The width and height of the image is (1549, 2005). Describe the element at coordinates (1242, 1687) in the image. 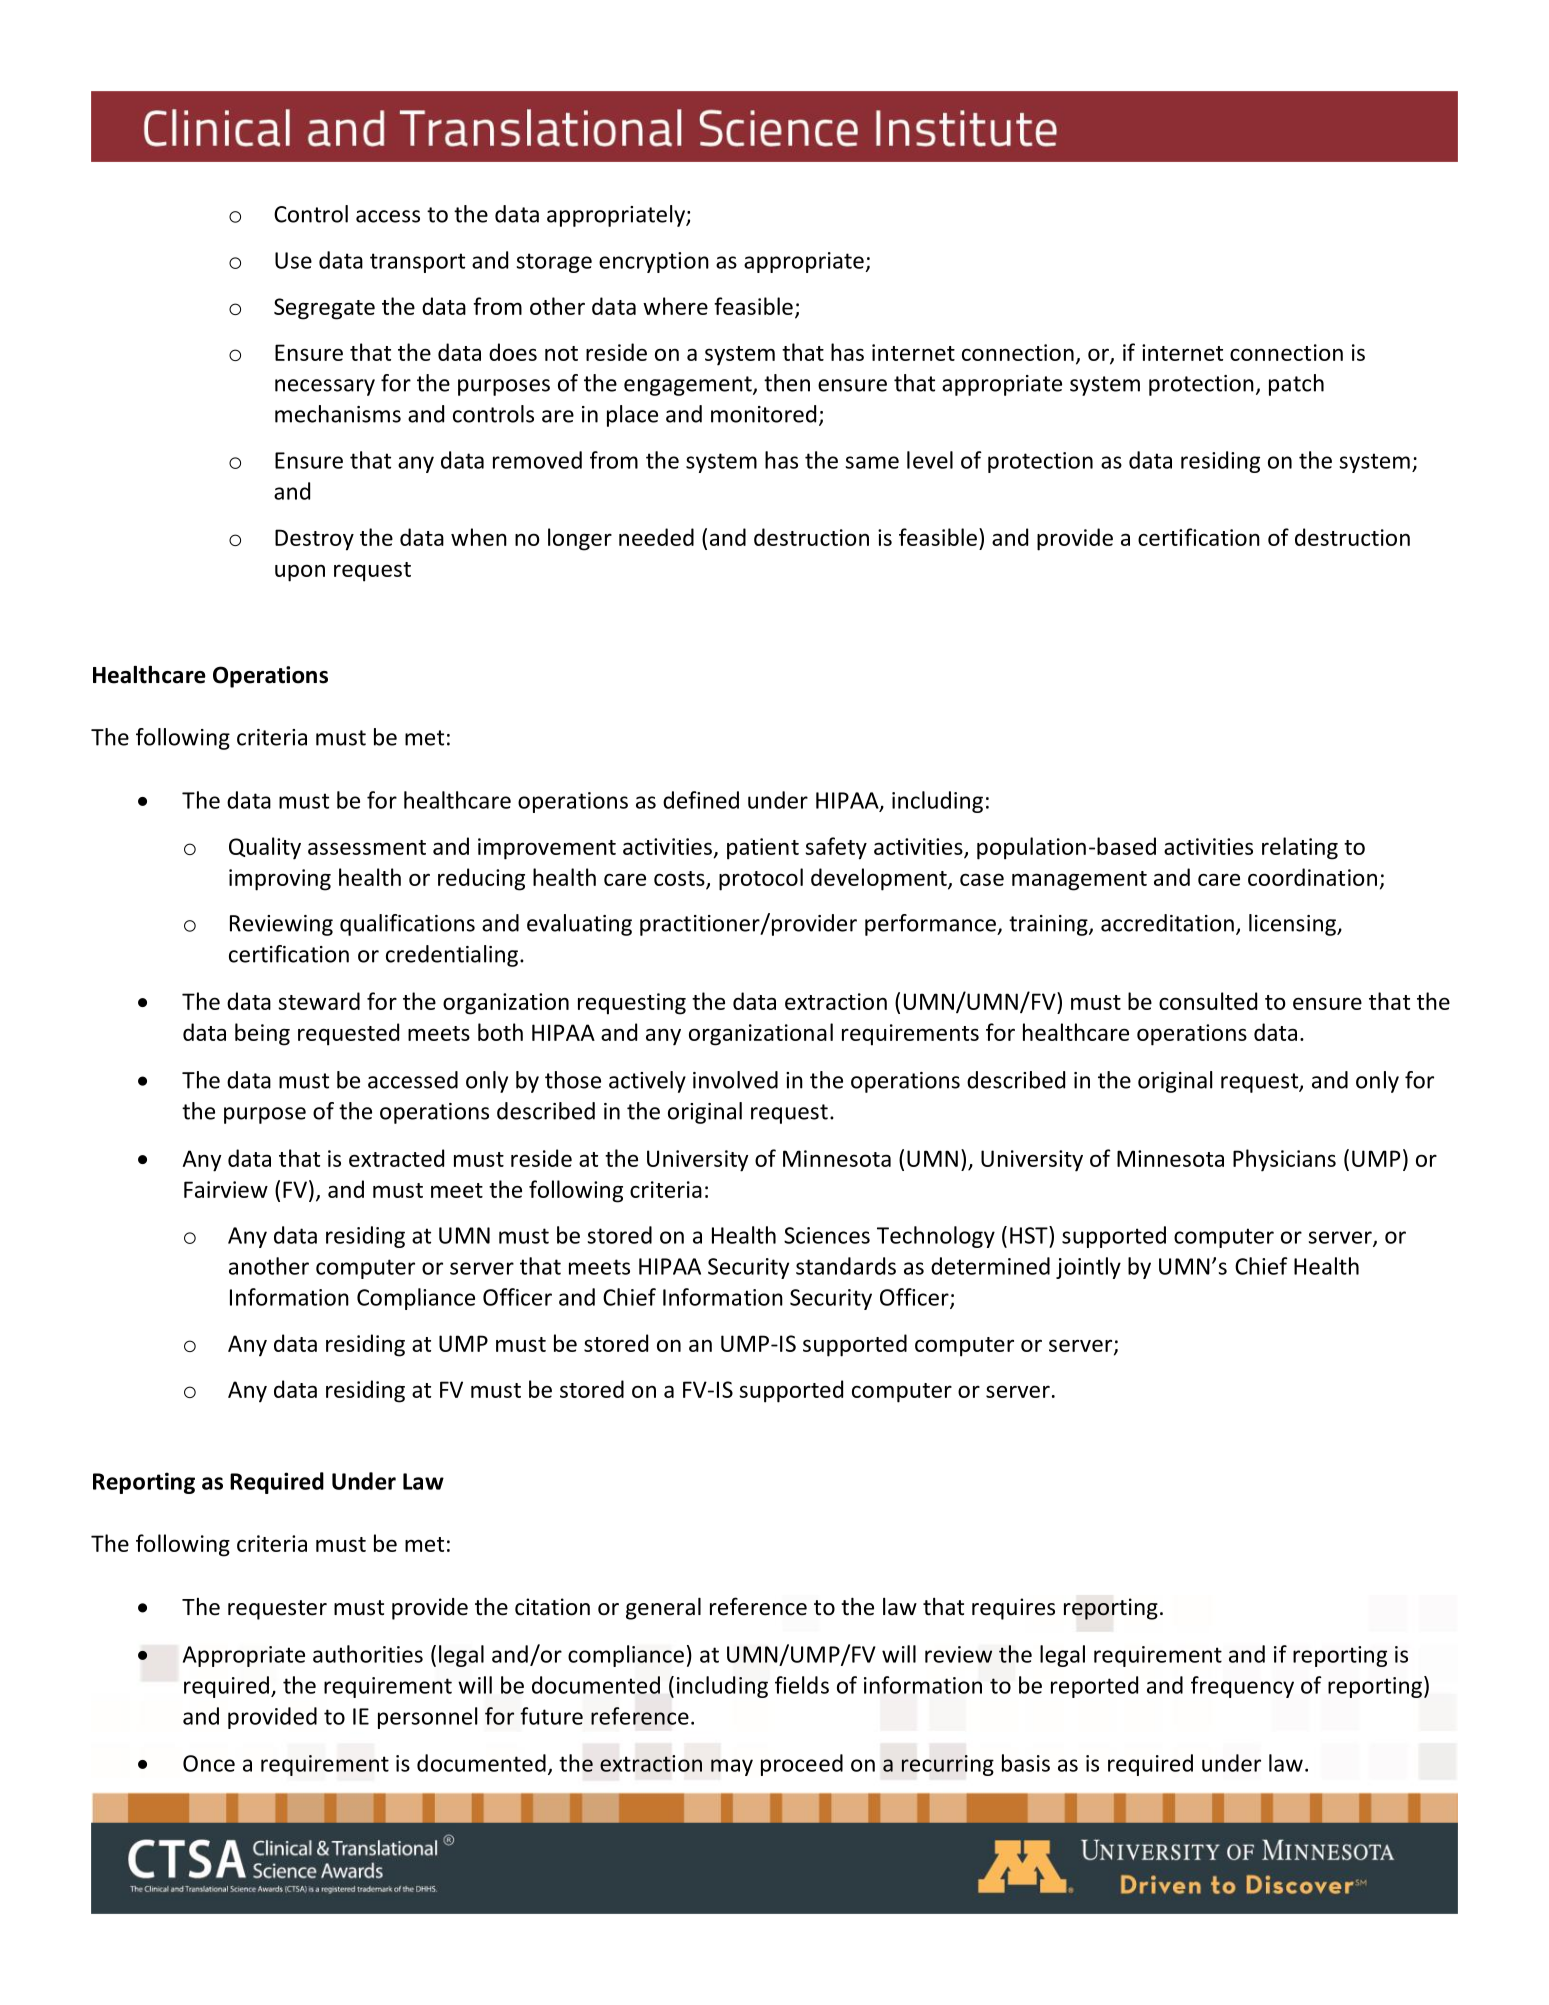

I see `frequency` at that location.
